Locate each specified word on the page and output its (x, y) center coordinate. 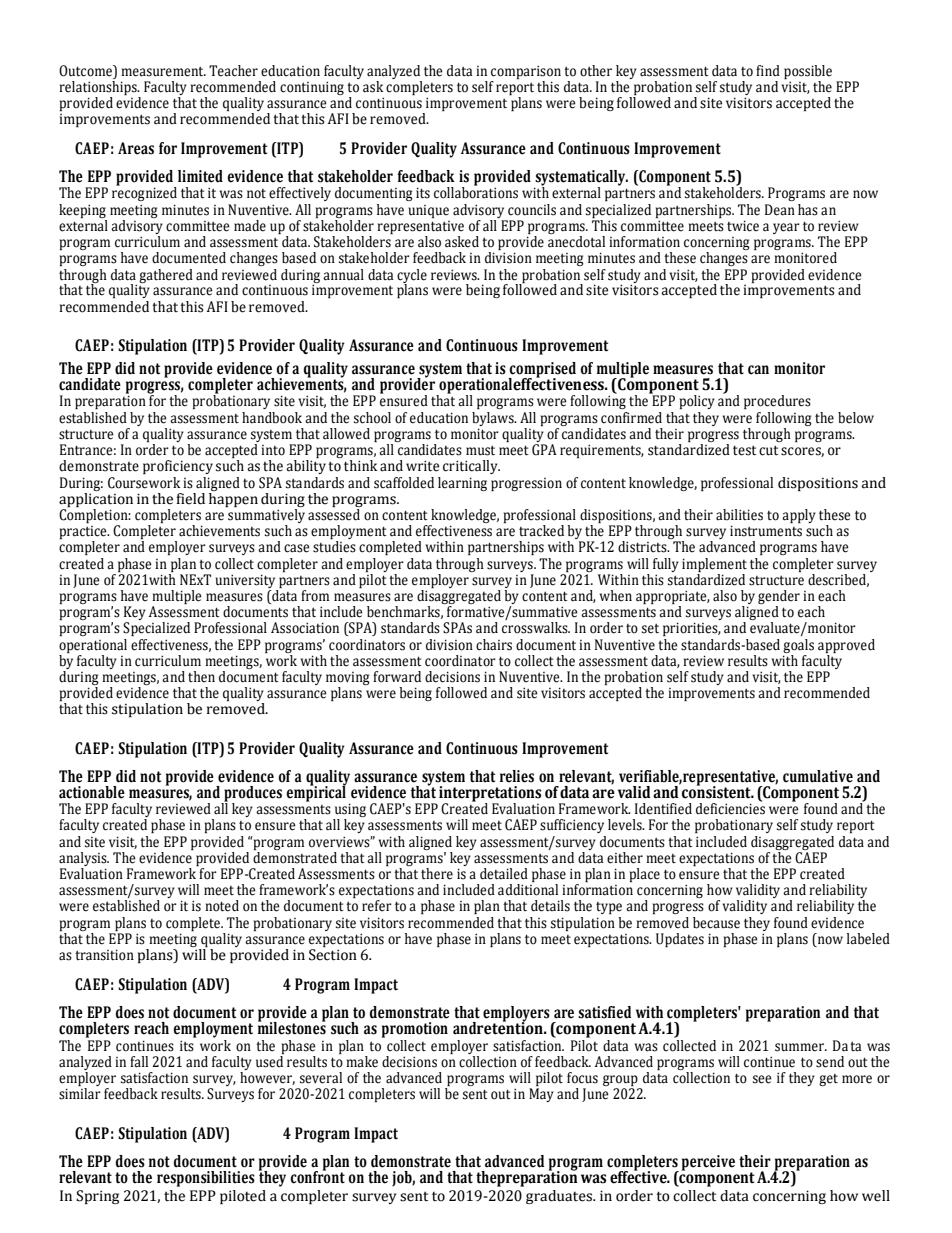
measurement (163, 72)
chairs (494, 645)
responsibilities (206, 1179)
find (768, 71)
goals (798, 647)
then (201, 677)
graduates (560, 1197)
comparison (526, 72)
